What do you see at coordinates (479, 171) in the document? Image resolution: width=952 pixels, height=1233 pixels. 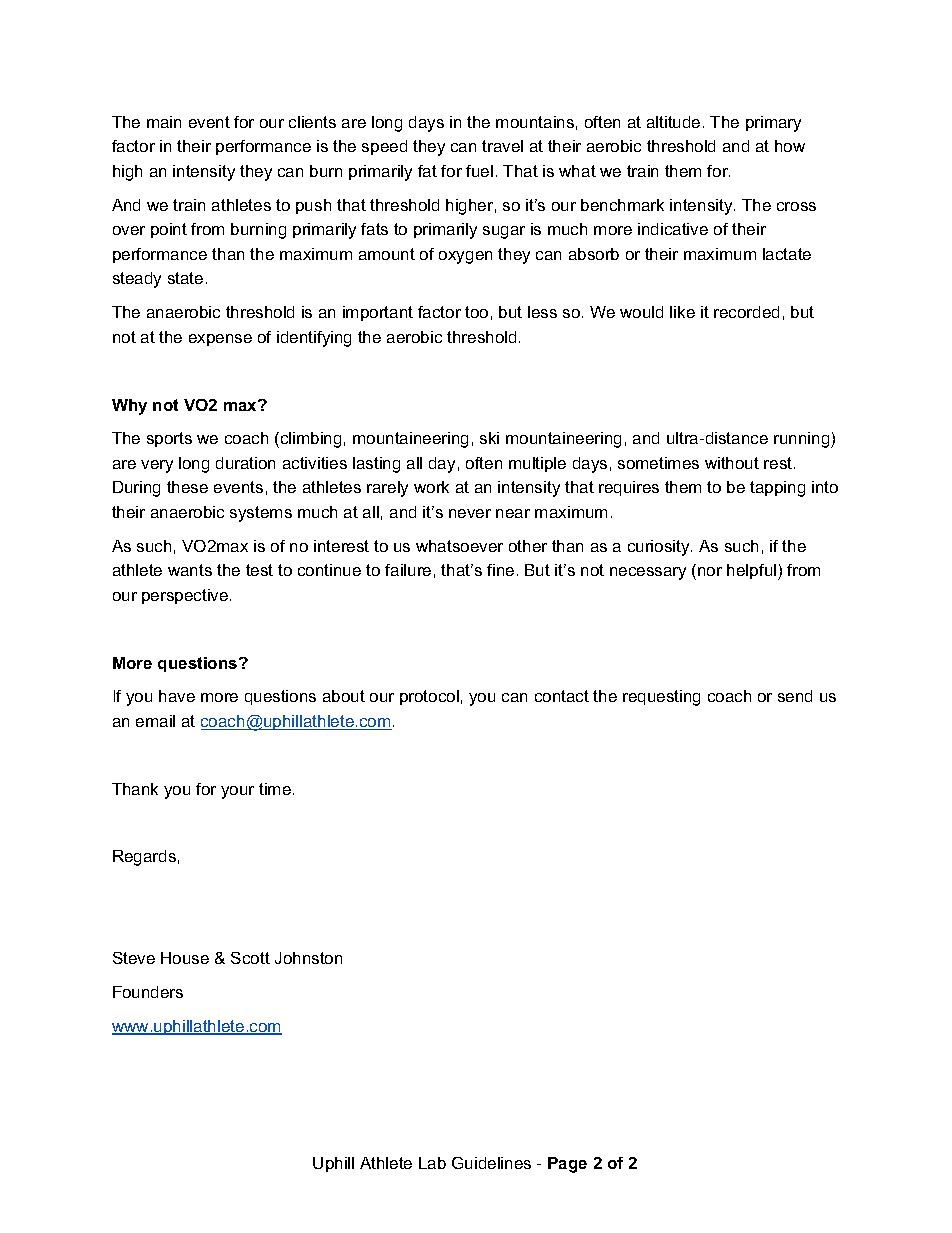 I see `fuel` at bounding box center [479, 171].
